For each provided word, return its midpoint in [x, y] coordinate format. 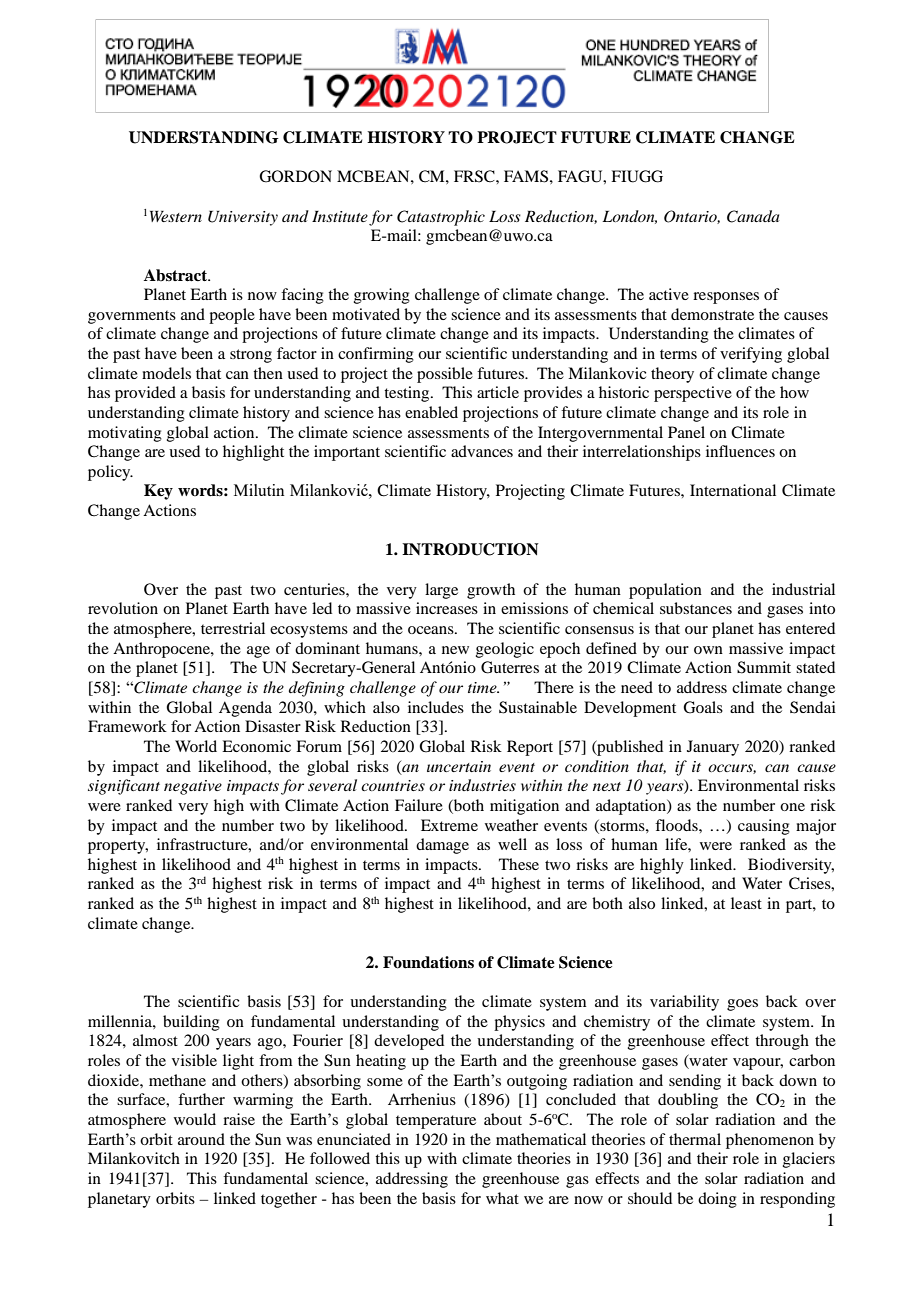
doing [717, 1200]
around [201, 1139]
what [502, 1198]
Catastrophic [441, 218]
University [243, 218]
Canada [753, 216]
